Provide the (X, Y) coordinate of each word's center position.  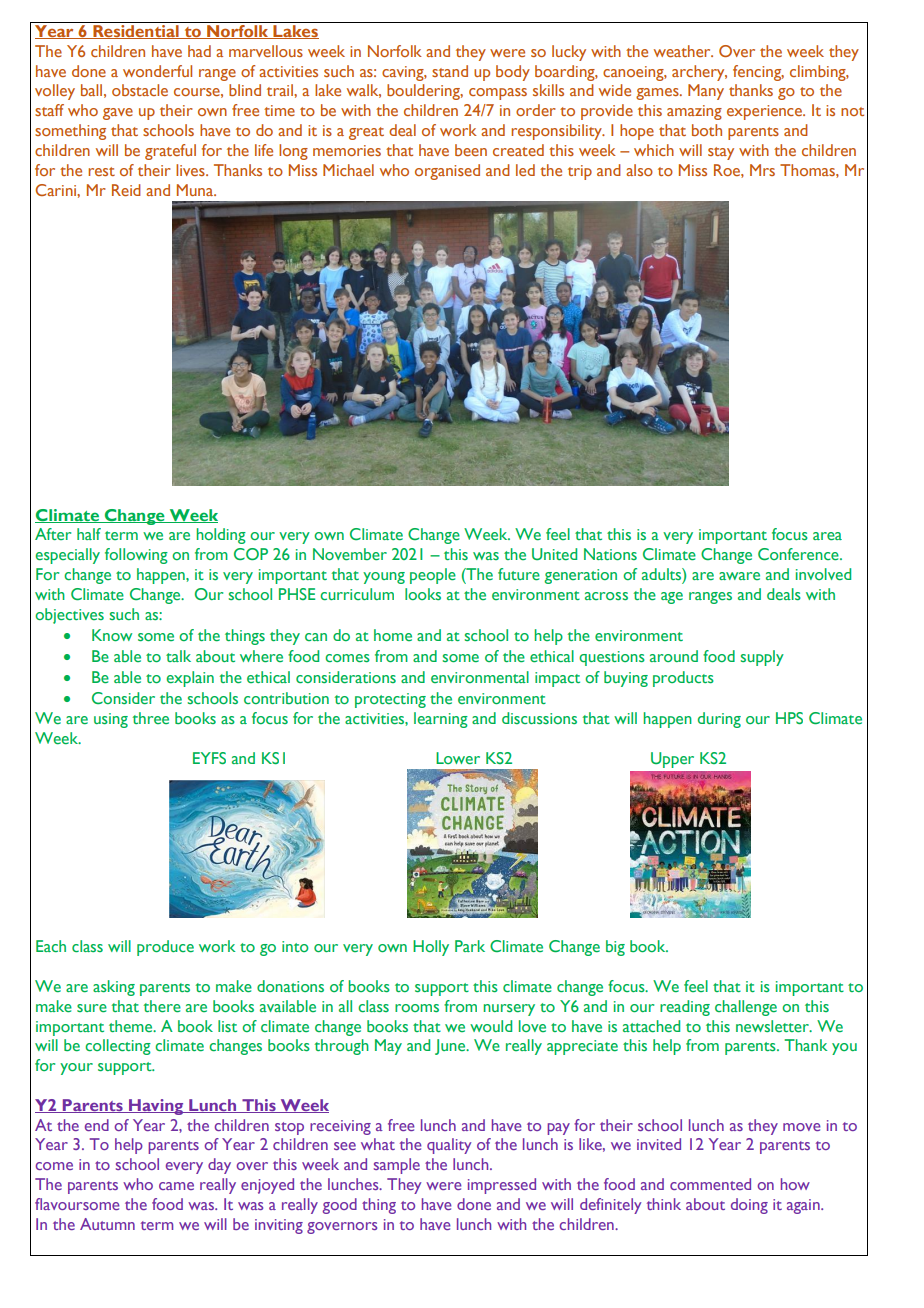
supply (762, 658)
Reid (126, 190)
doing (749, 1206)
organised (447, 172)
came (176, 1186)
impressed (502, 1186)
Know (112, 635)
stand (450, 71)
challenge (746, 1008)
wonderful (157, 71)
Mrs (762, 170)
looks (423, 594)
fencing (758, 73)
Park (470, 946)
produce (165, 948)
